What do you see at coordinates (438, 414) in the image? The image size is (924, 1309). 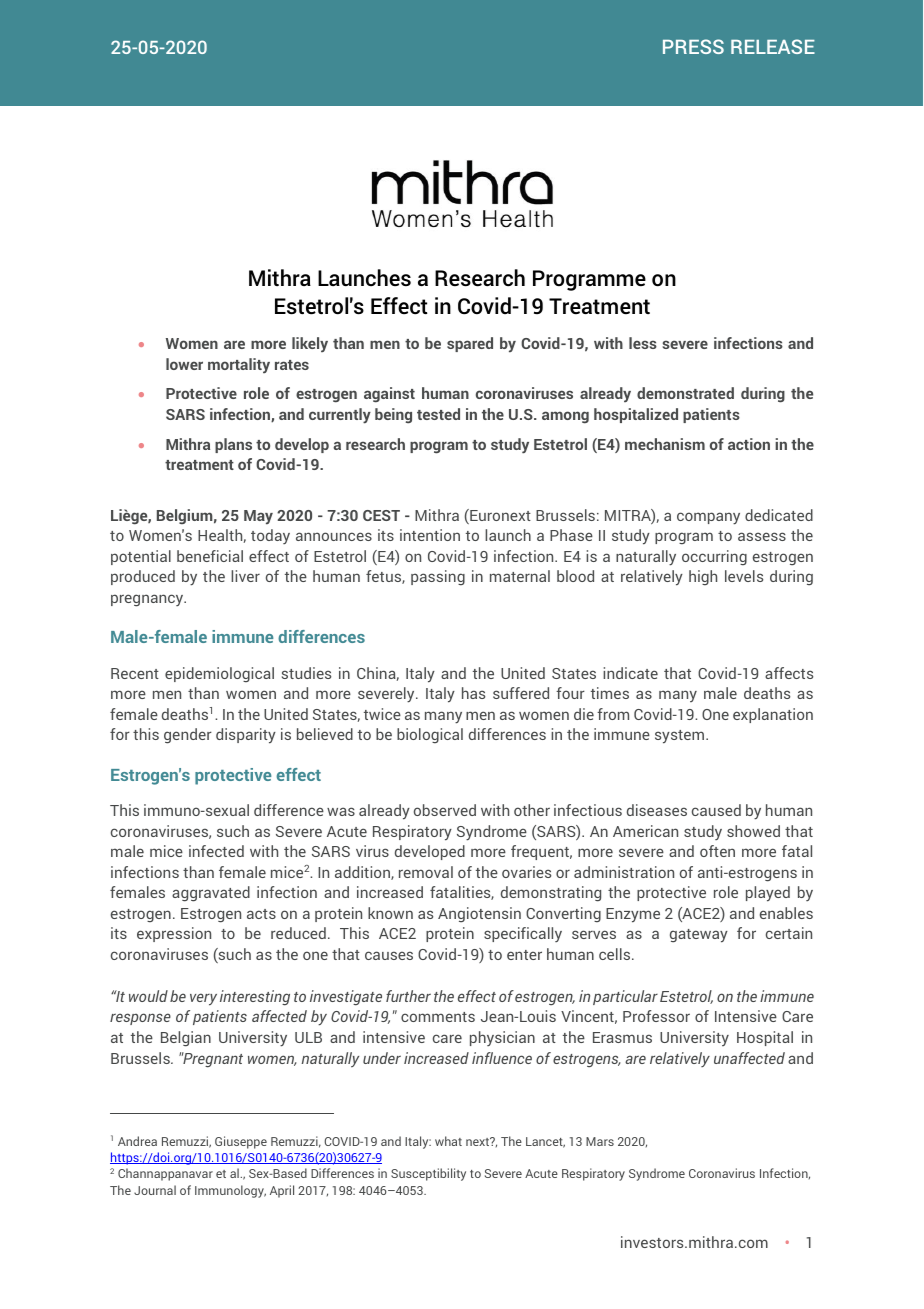 I see `tested` at bounding box center [438, 414].
